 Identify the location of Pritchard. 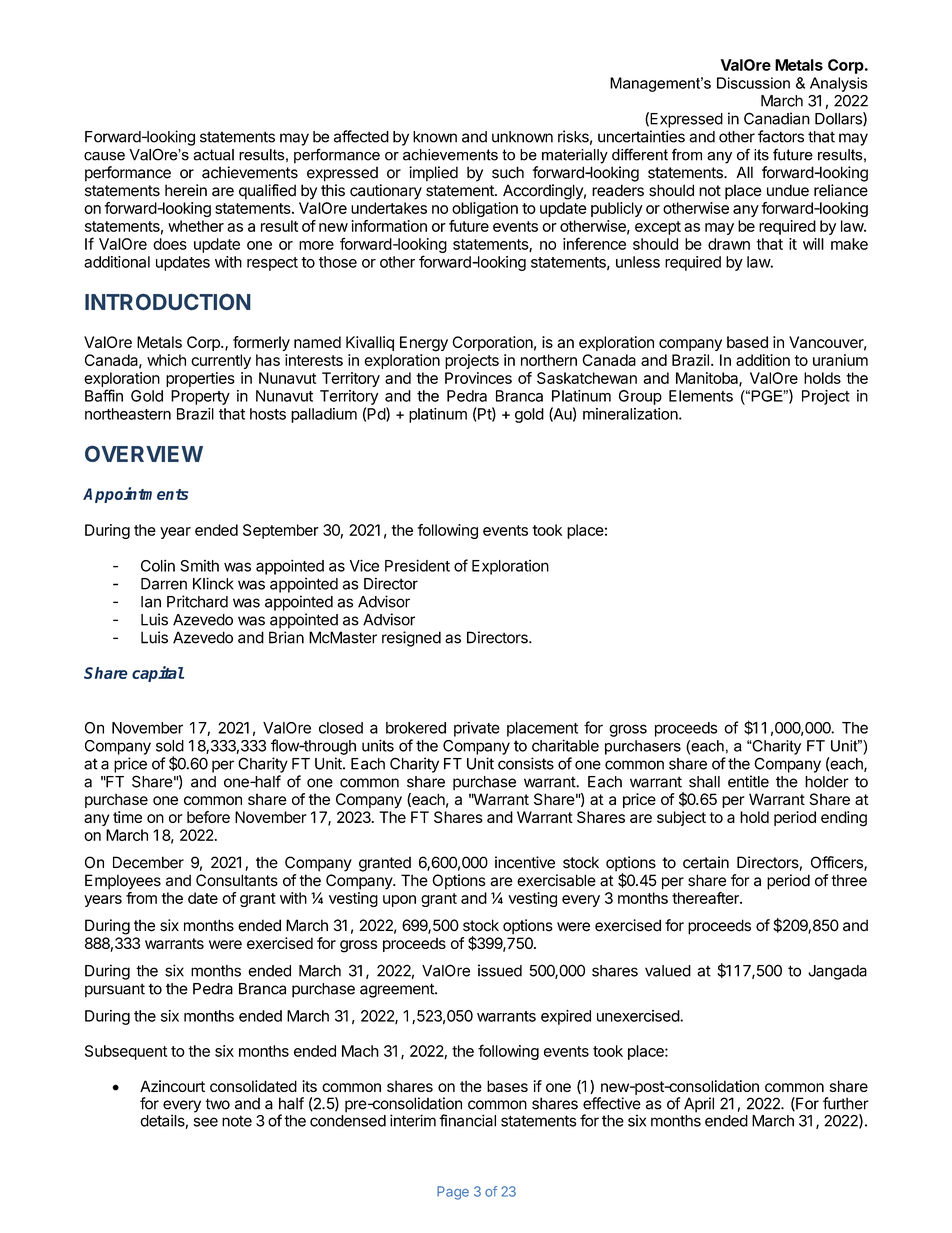
(197, 601).
